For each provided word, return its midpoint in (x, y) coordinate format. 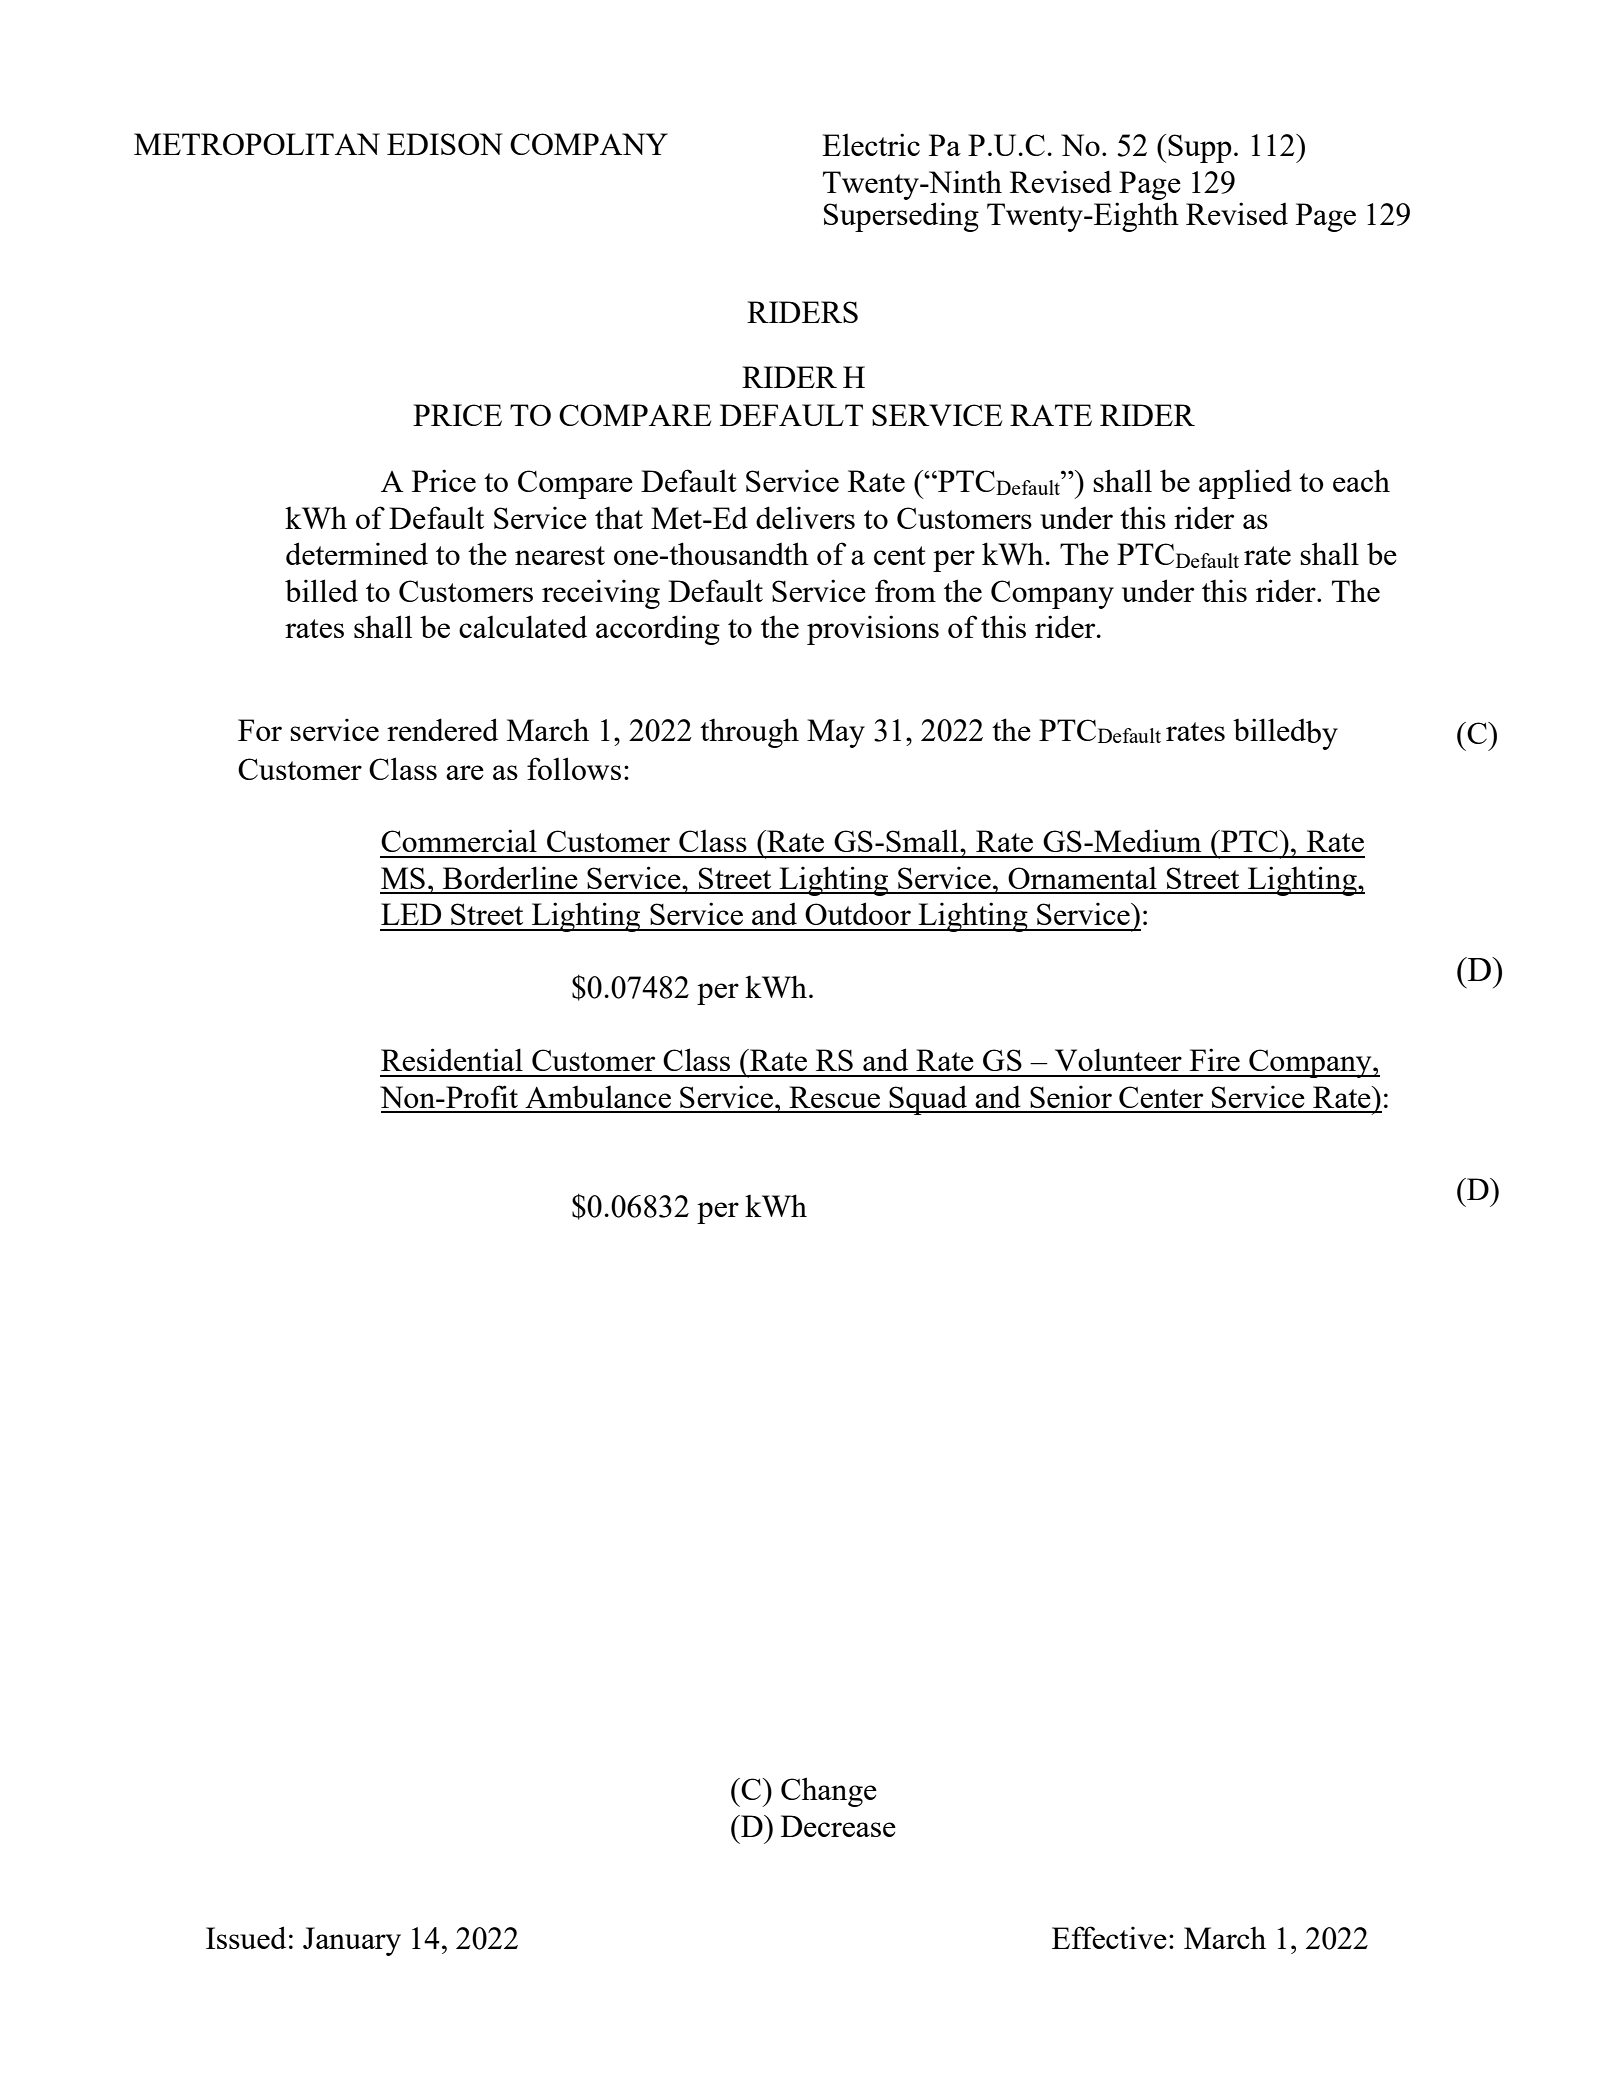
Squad (928, 1100)
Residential (452, 1059)
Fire (1215, 1059)
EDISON (444, 144)
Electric (871, 144)
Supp (1200, 148)
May (836, 733)
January (352, 1941)
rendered (442, 729)
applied (1245, 484)
